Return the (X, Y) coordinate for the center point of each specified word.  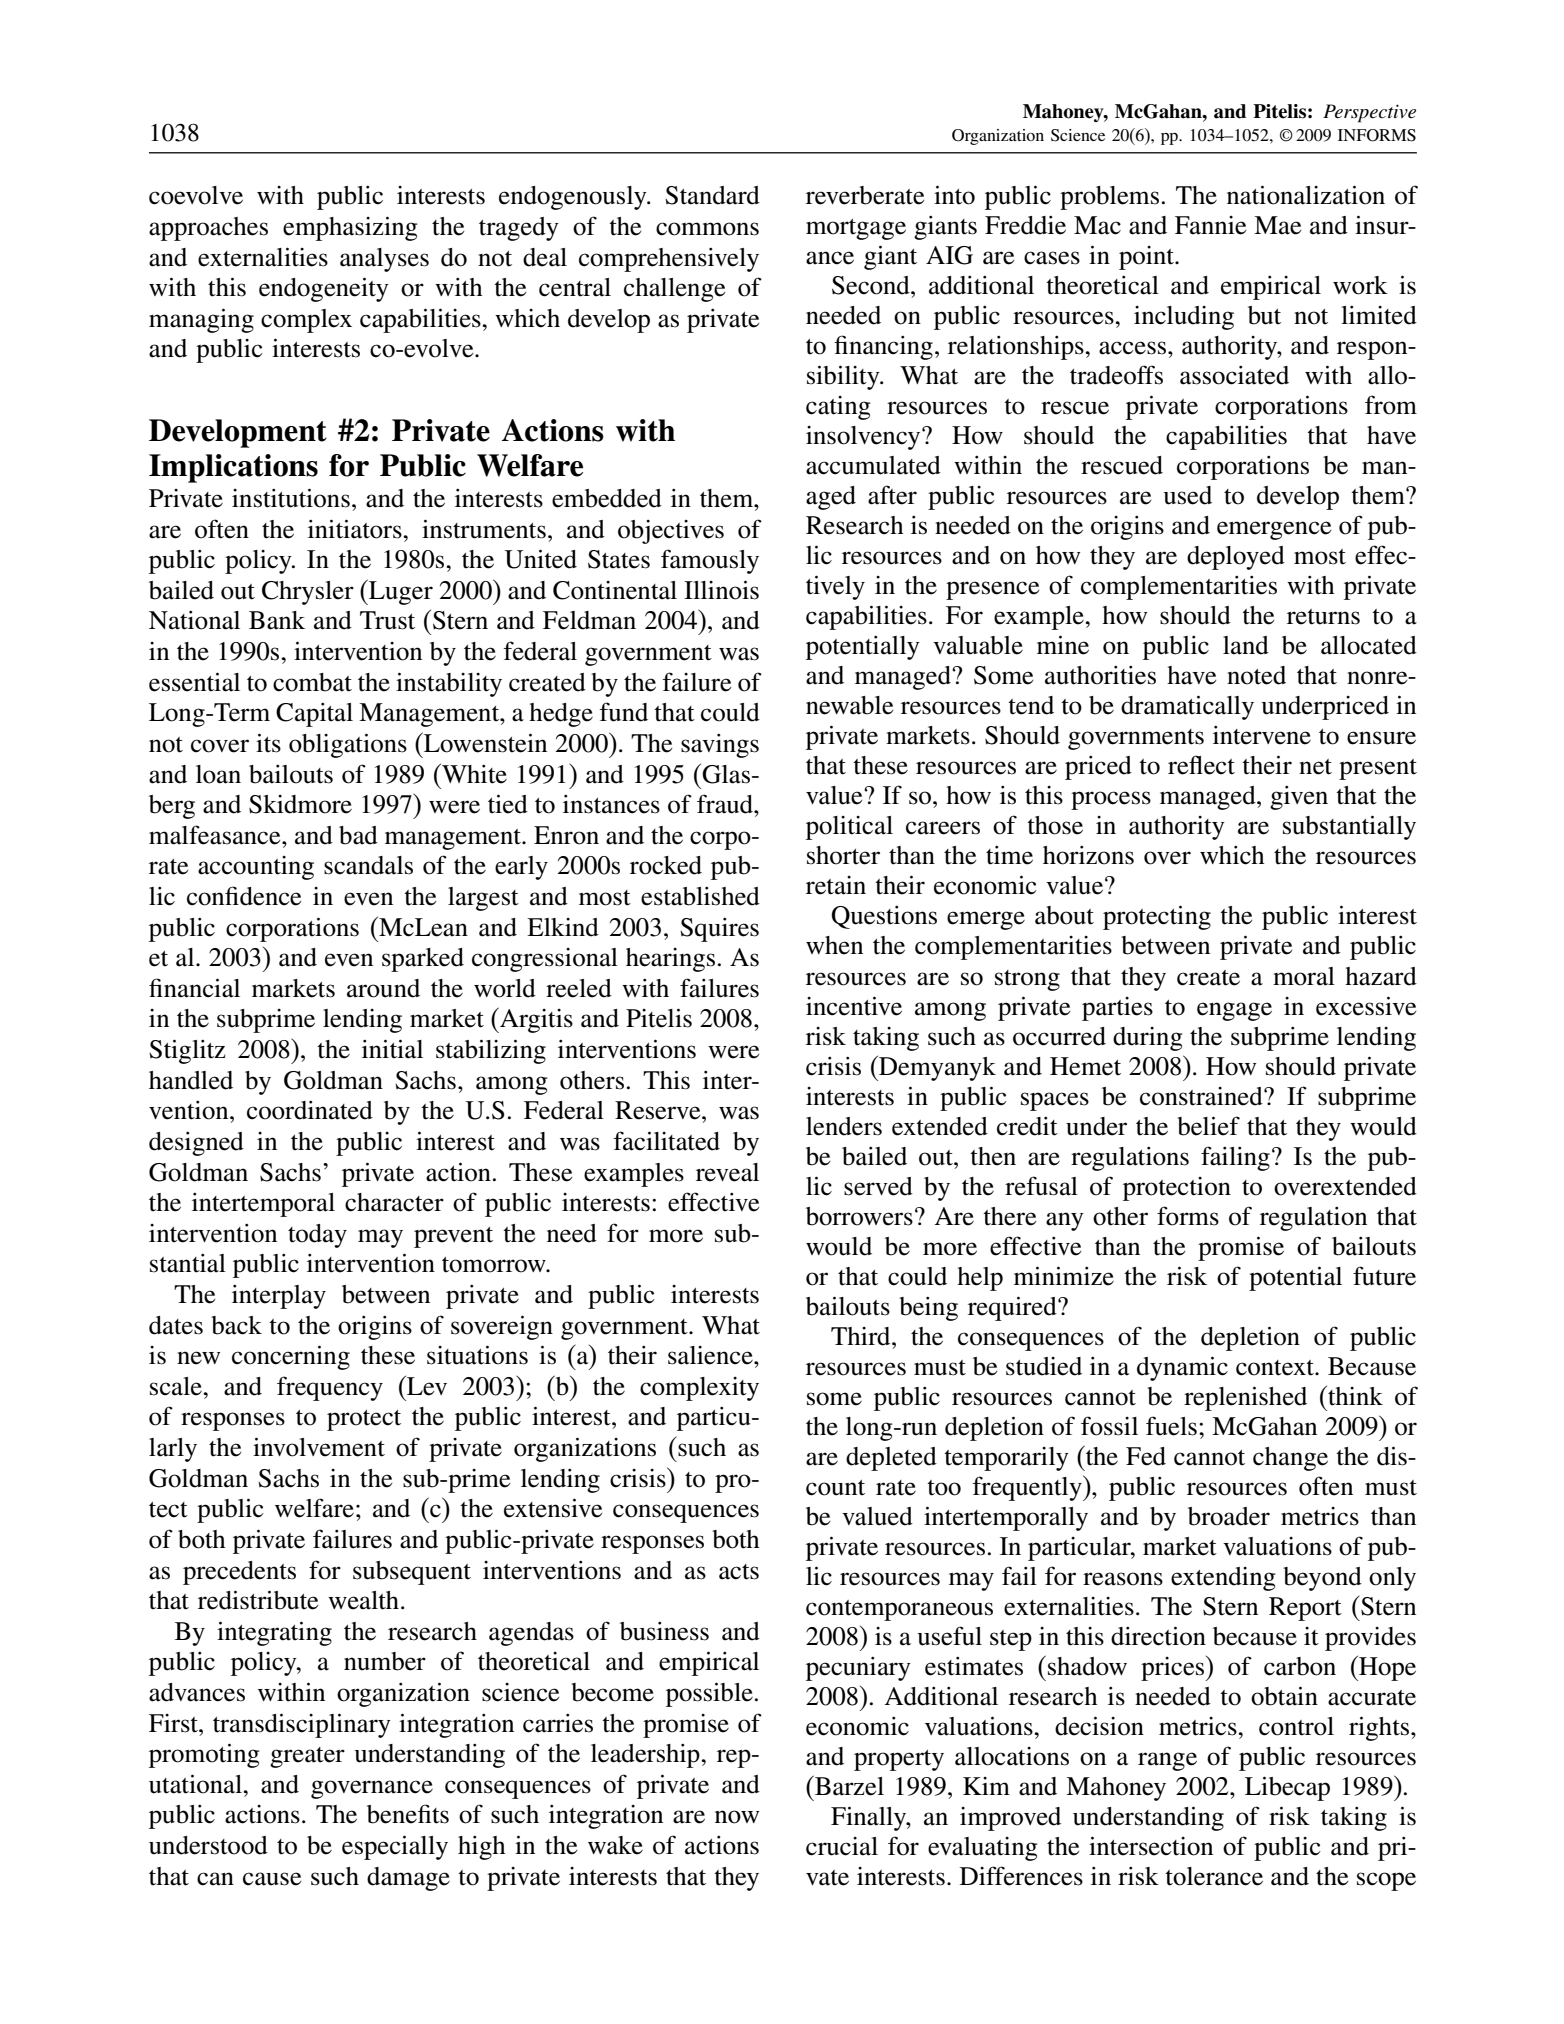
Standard (712, 195)
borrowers (859, 1216)
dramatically (1187, 707)
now (737, 1817)
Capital (314, 715)
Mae (1277, 225)
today (317, 1236)
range (1167, 1761)
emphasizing (350, 228)
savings (720, 746)
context (1276, 1368)
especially (395, 1847)
